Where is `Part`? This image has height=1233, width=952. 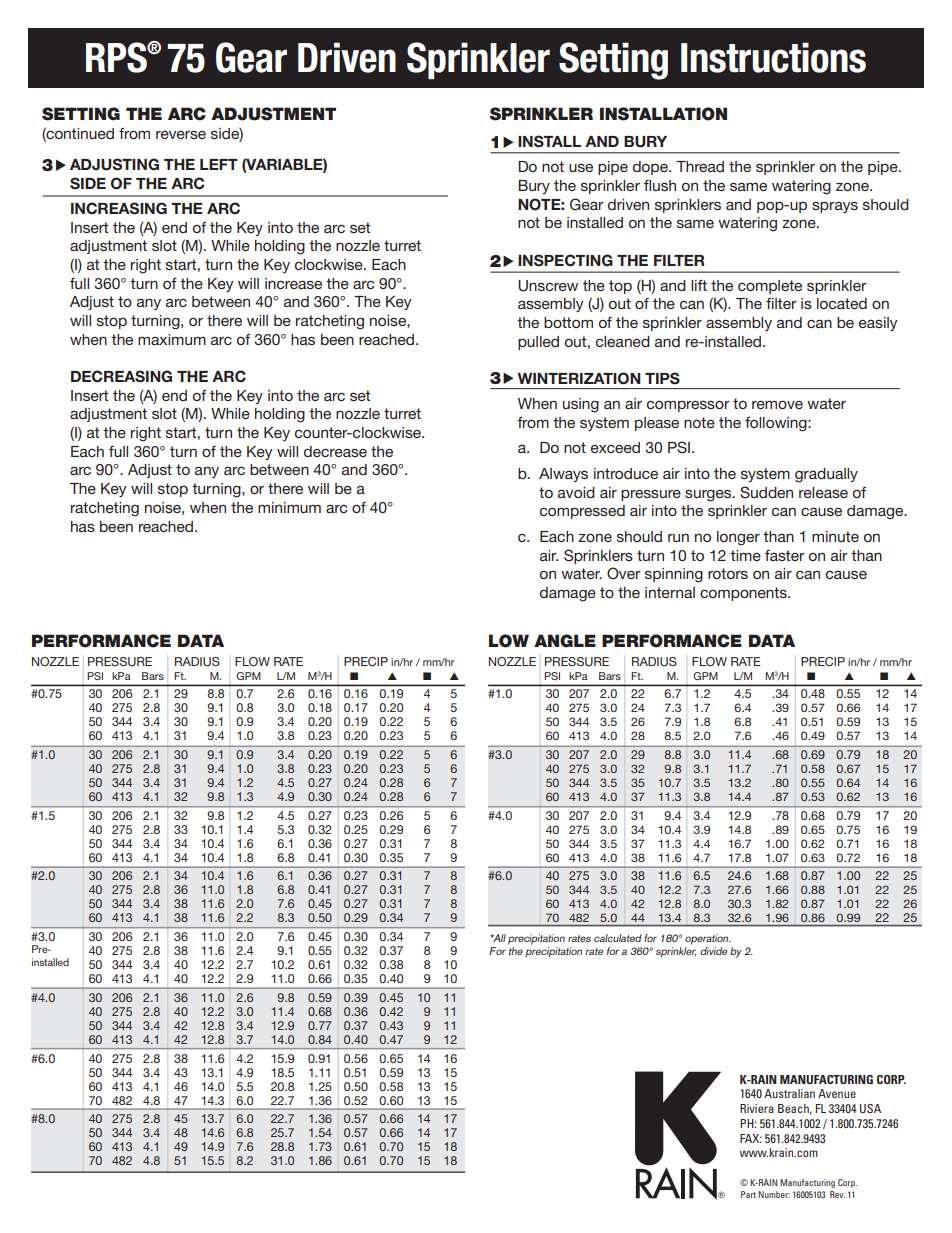 Part is located at coordinates (748, 1194).
